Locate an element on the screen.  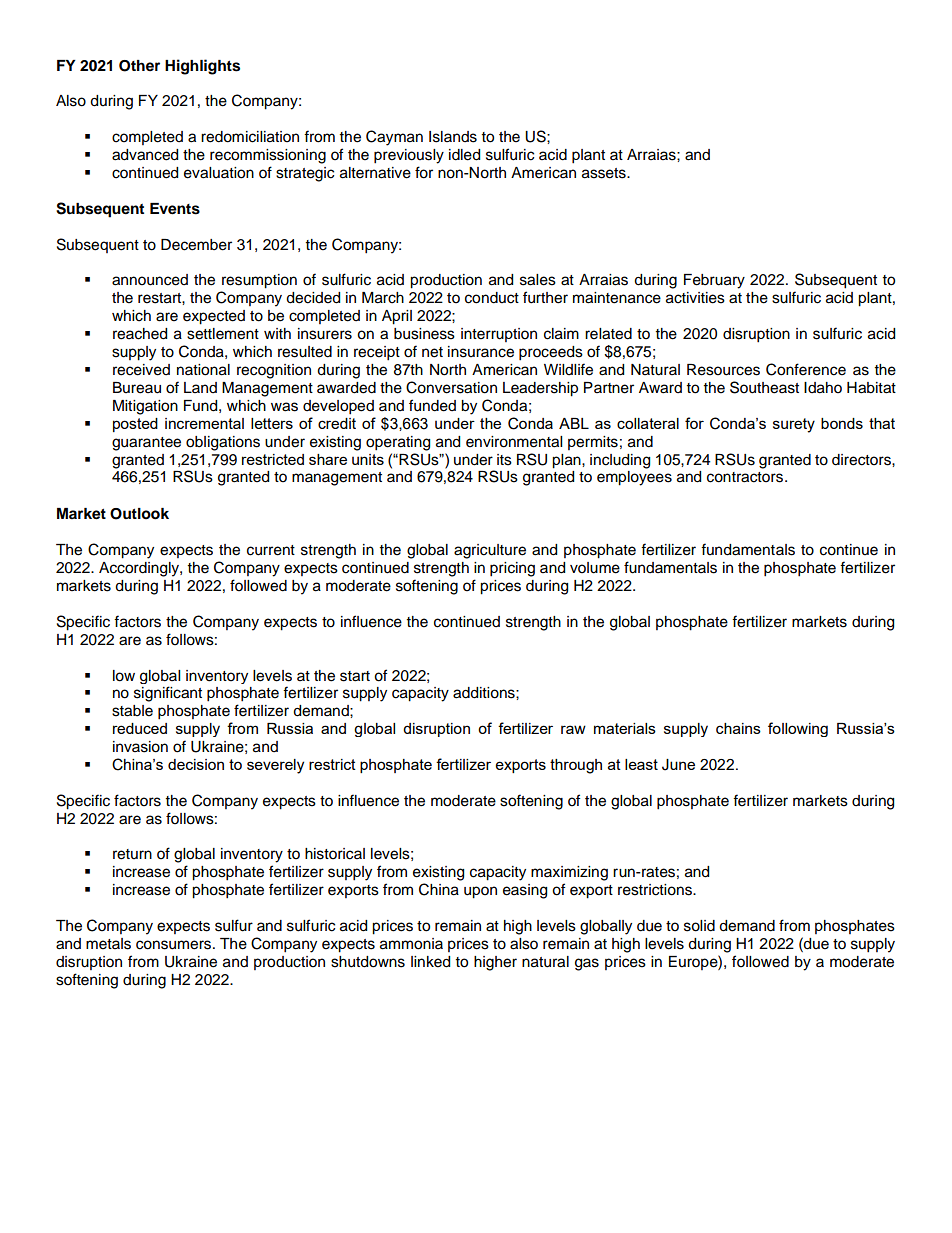
idled is located at coordinates (464, 155).
